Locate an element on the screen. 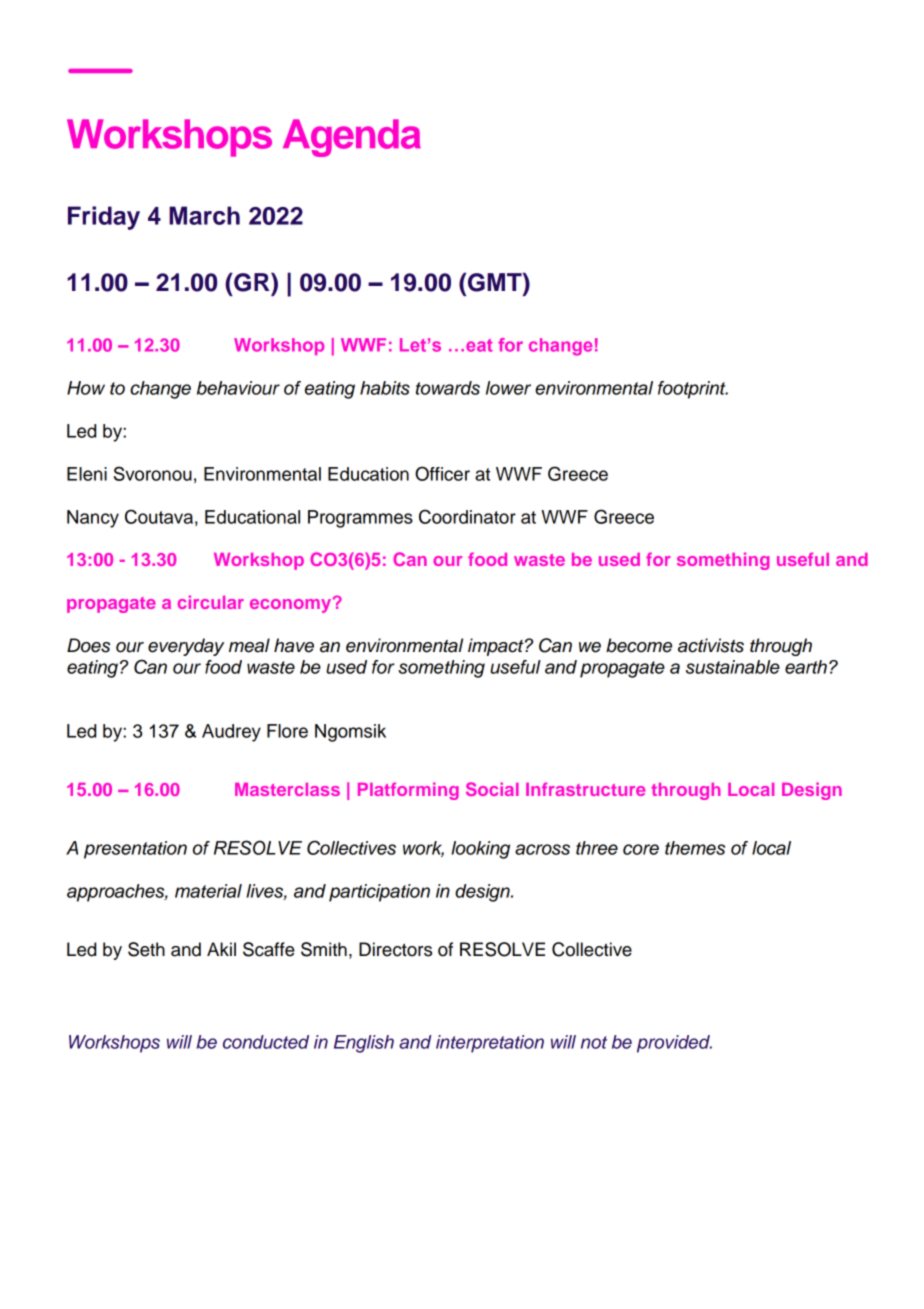 This screenshot has width=924, height=1309. themes is located at coordinates (695, 848).
